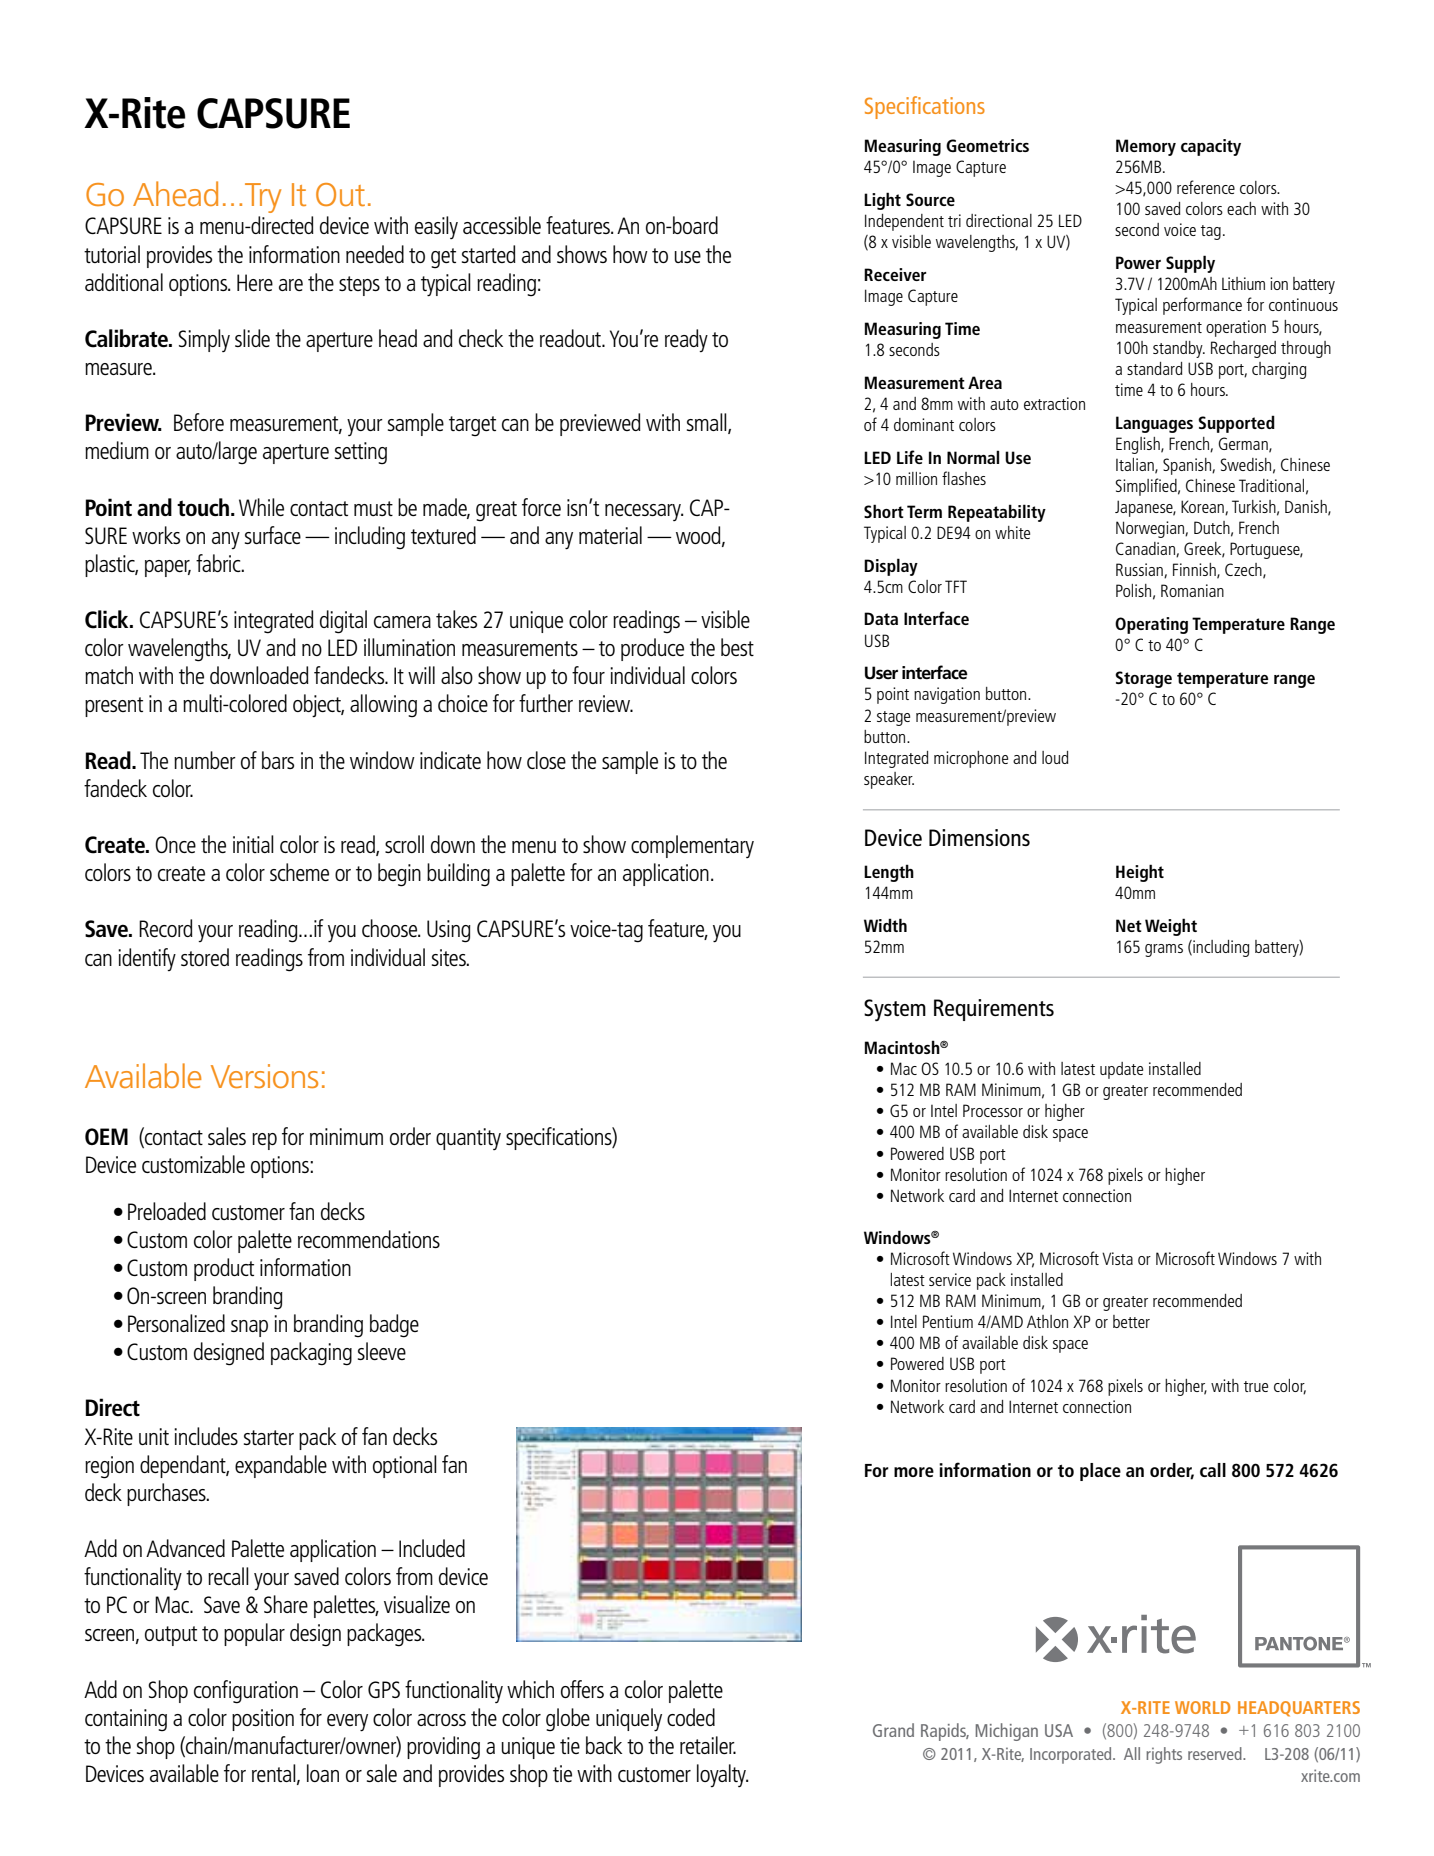 This image has width=1434, height=1856. What do you see at coordinates (224, 1269) in the image?
I see `product` at bounding box center [224, 1269].
